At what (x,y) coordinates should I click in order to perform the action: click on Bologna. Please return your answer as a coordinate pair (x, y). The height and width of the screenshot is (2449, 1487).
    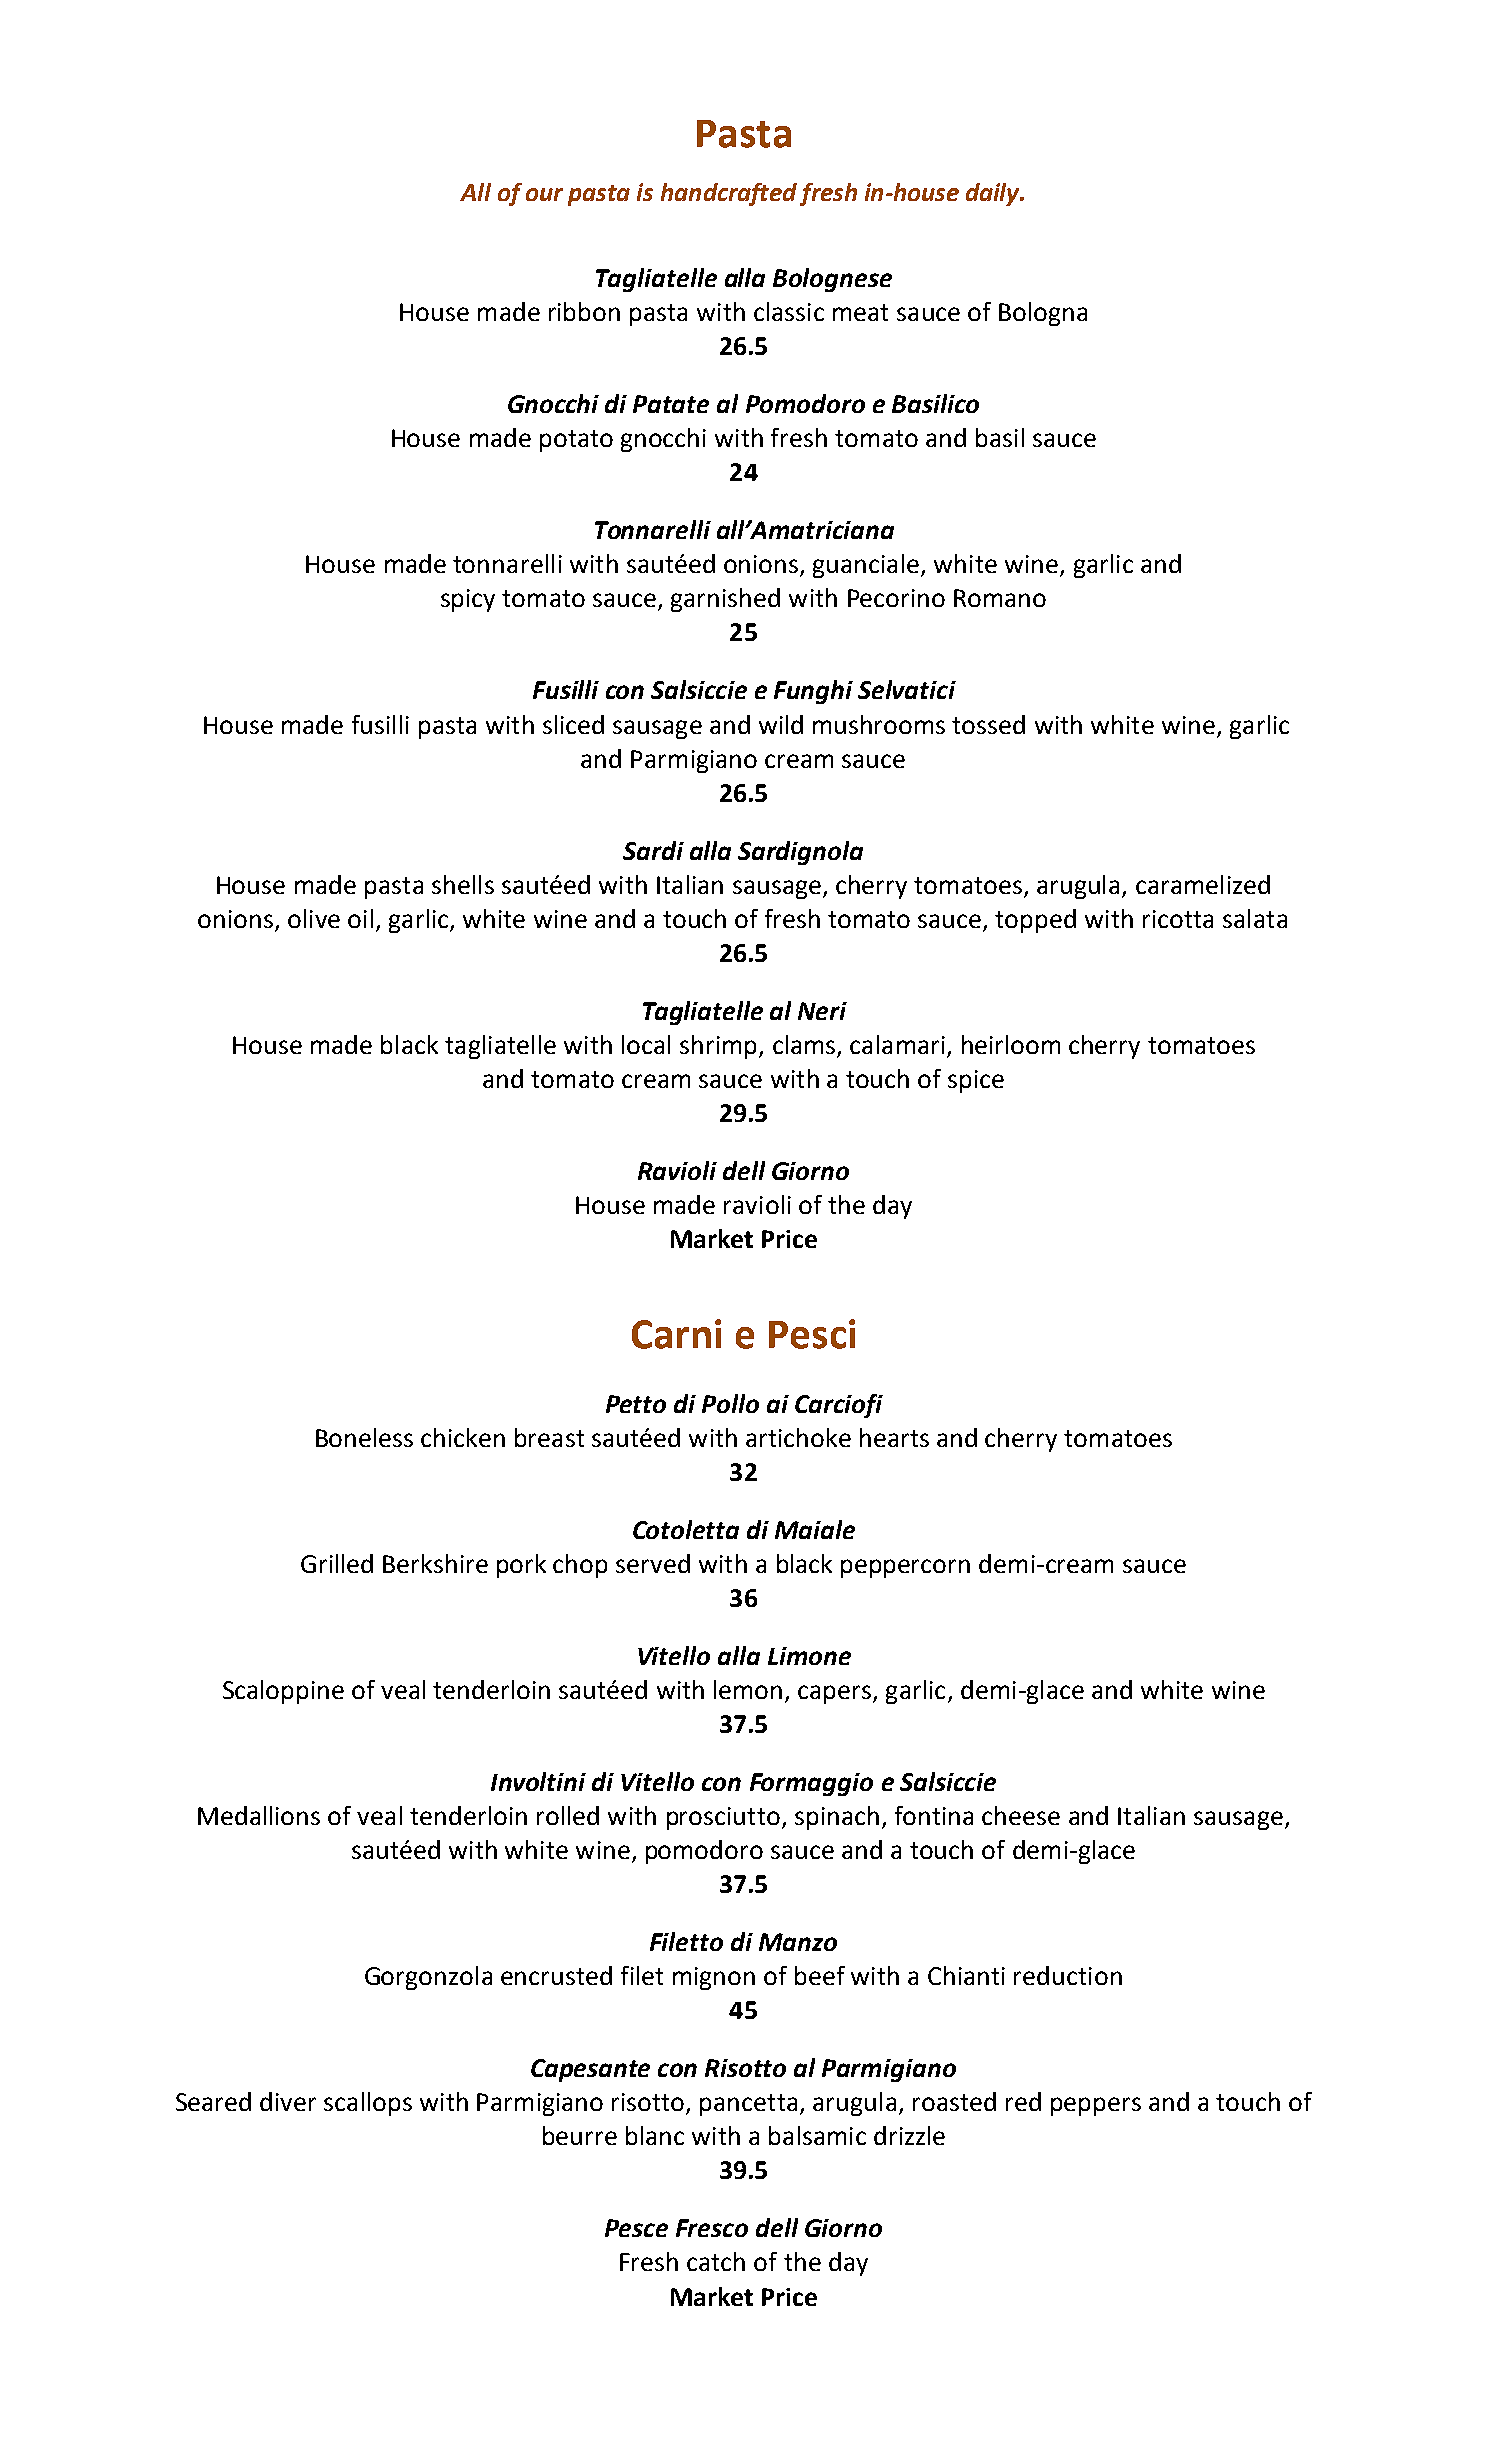
    Looking at the image, I should click on (1043, 314).
